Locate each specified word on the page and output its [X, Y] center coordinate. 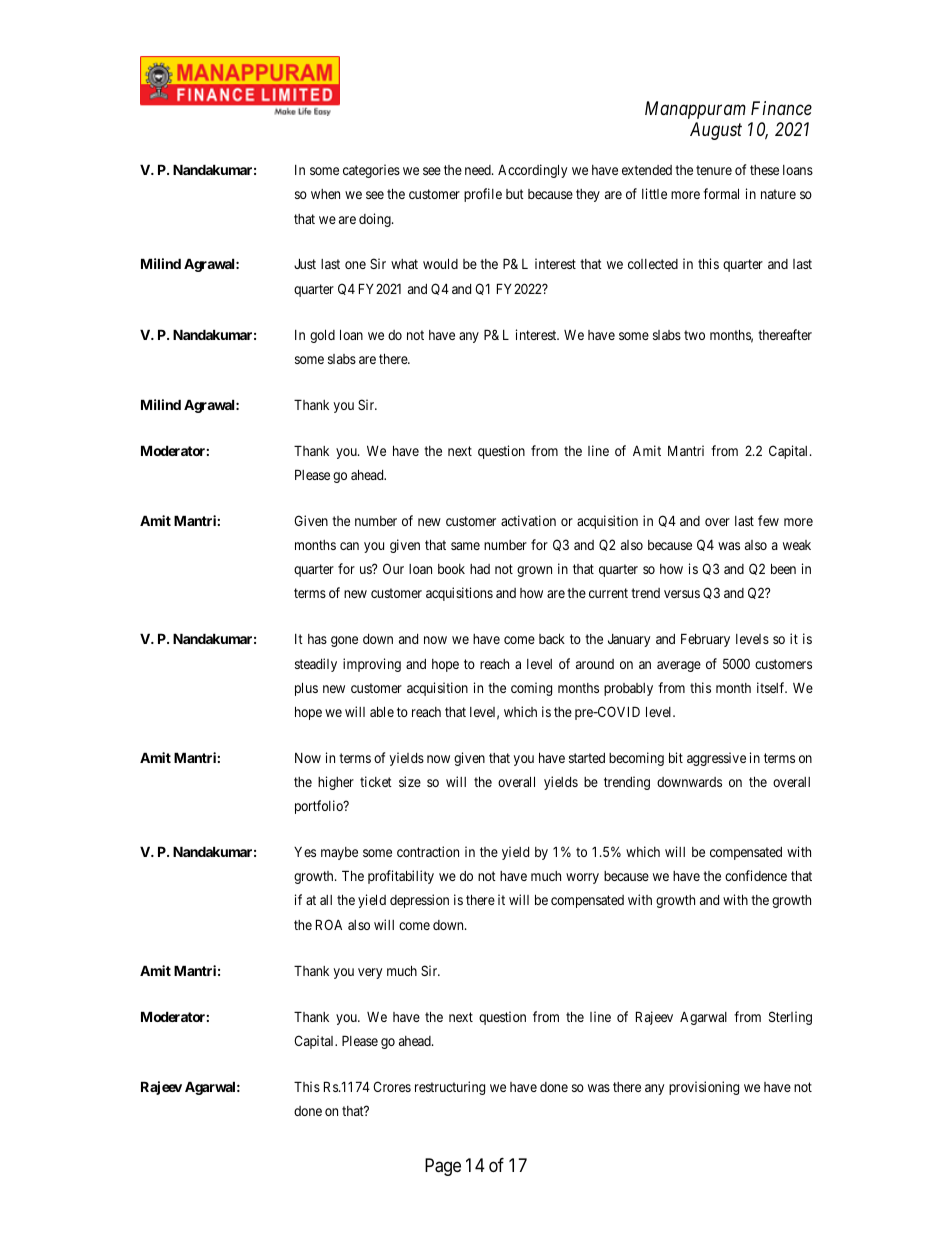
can [349, 546]
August [716, 131]
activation [528, 520]
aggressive [716, 759]
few [768, 520]
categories [371, 171]
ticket [376, 781]
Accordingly [532, 171]
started [587, 758]
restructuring [450, 1088]
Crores [392, 1086]
